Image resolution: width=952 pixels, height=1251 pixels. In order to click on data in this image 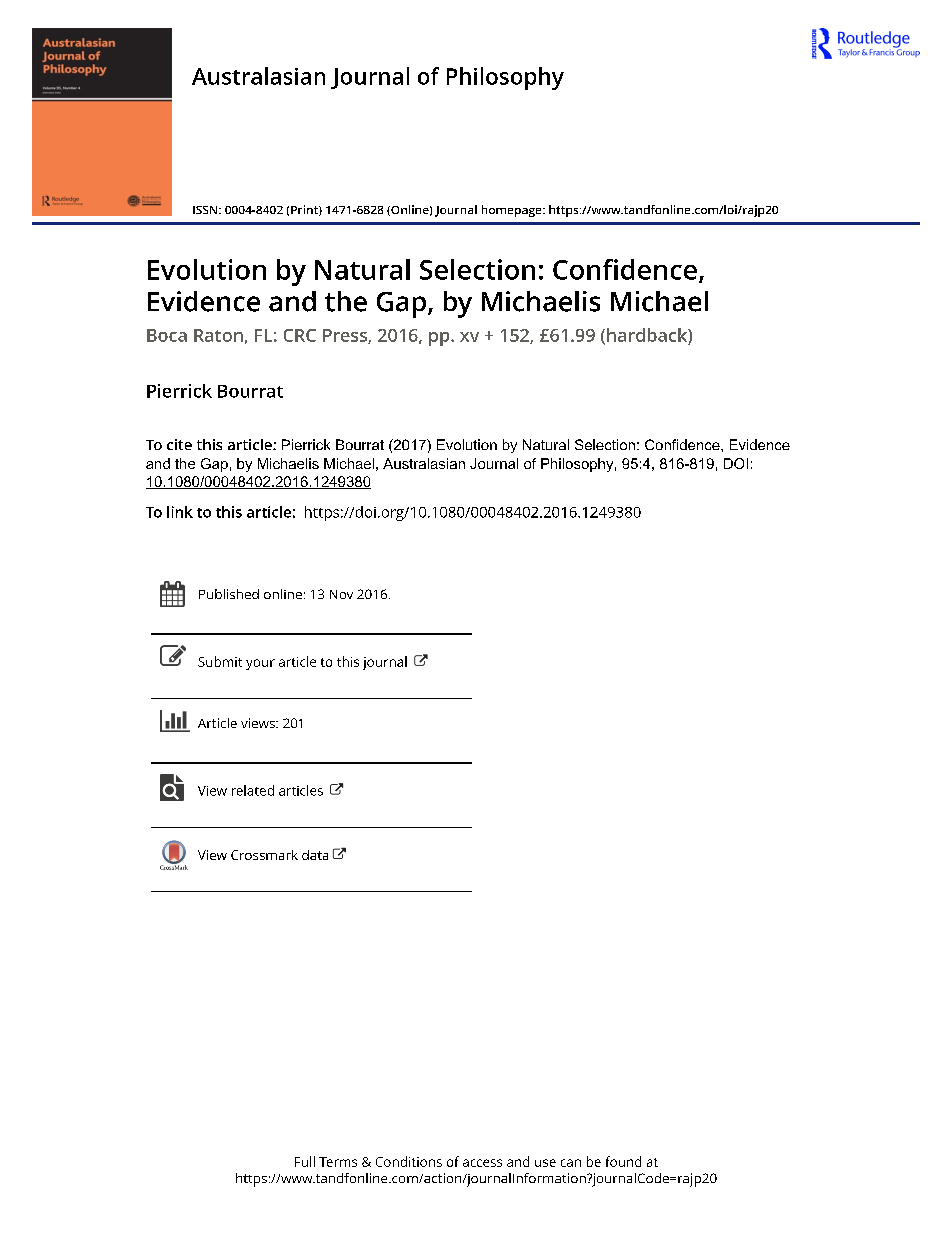, I will do `click(315, 855)`.
